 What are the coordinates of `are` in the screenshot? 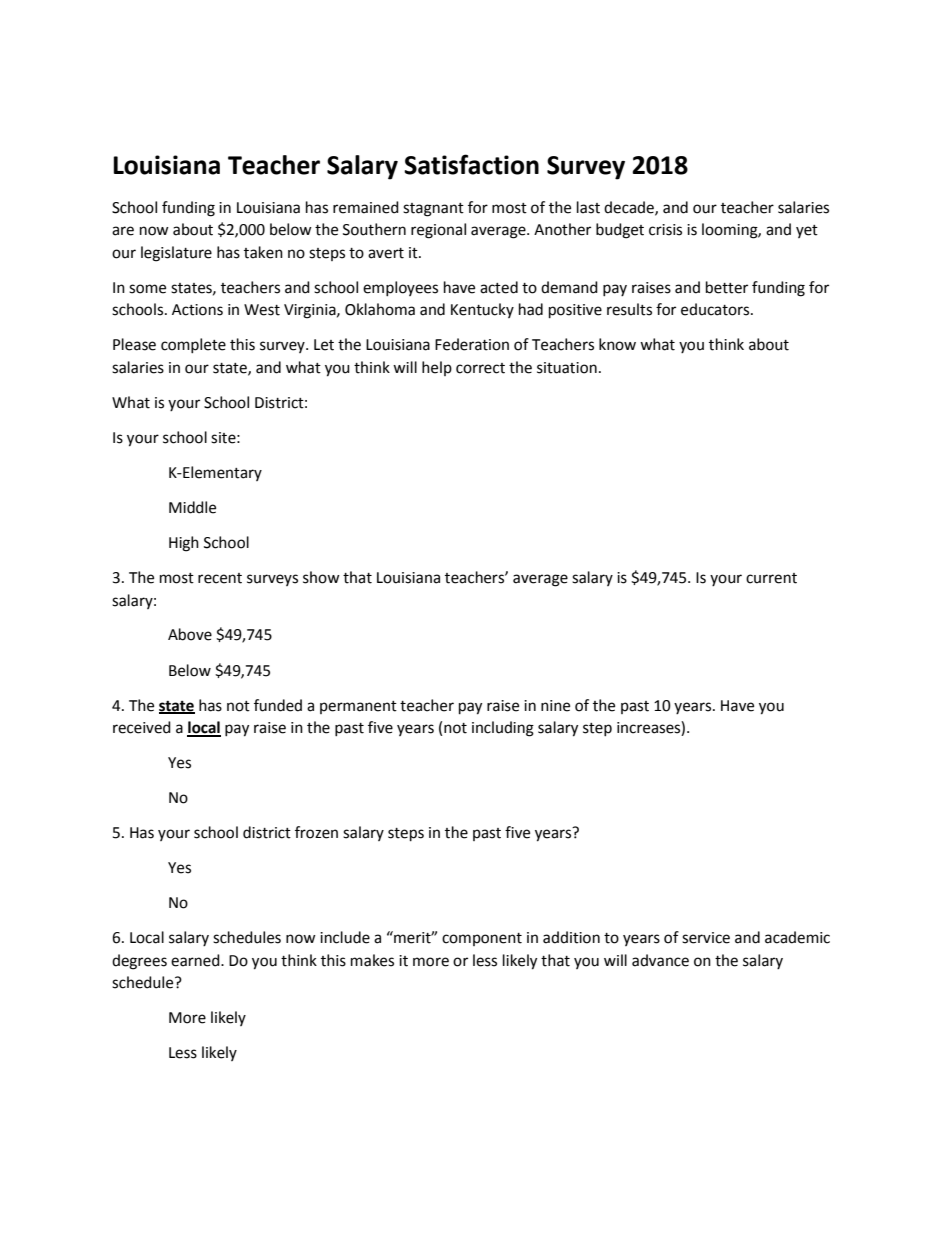 It's located at (123, 231).
